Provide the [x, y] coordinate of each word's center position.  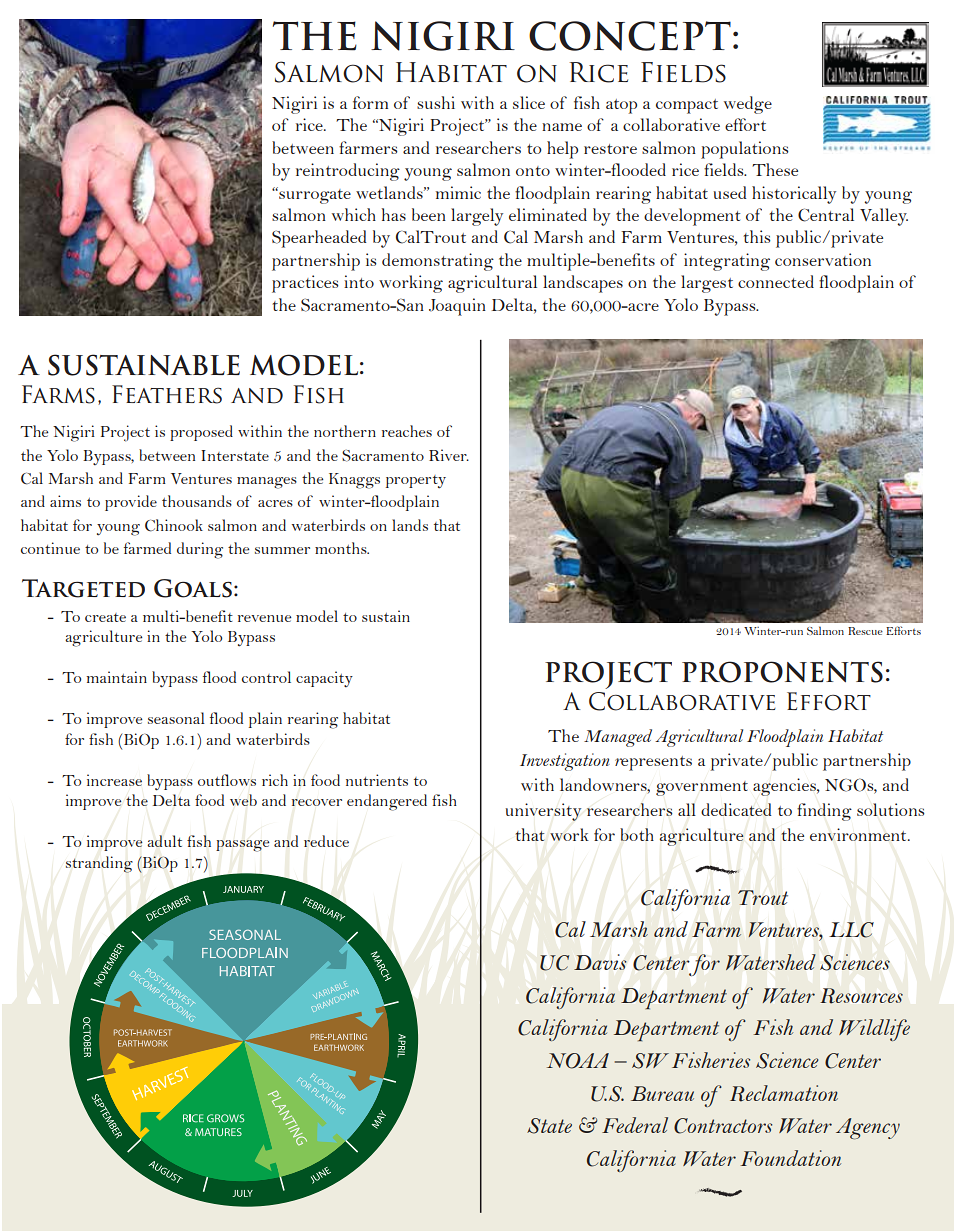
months [342, 548]
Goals [193, 588]
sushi [436, 102]
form [370, 102]
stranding [99, 864]
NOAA [578, 1061]
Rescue [865, 631]
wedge [748, 105]
